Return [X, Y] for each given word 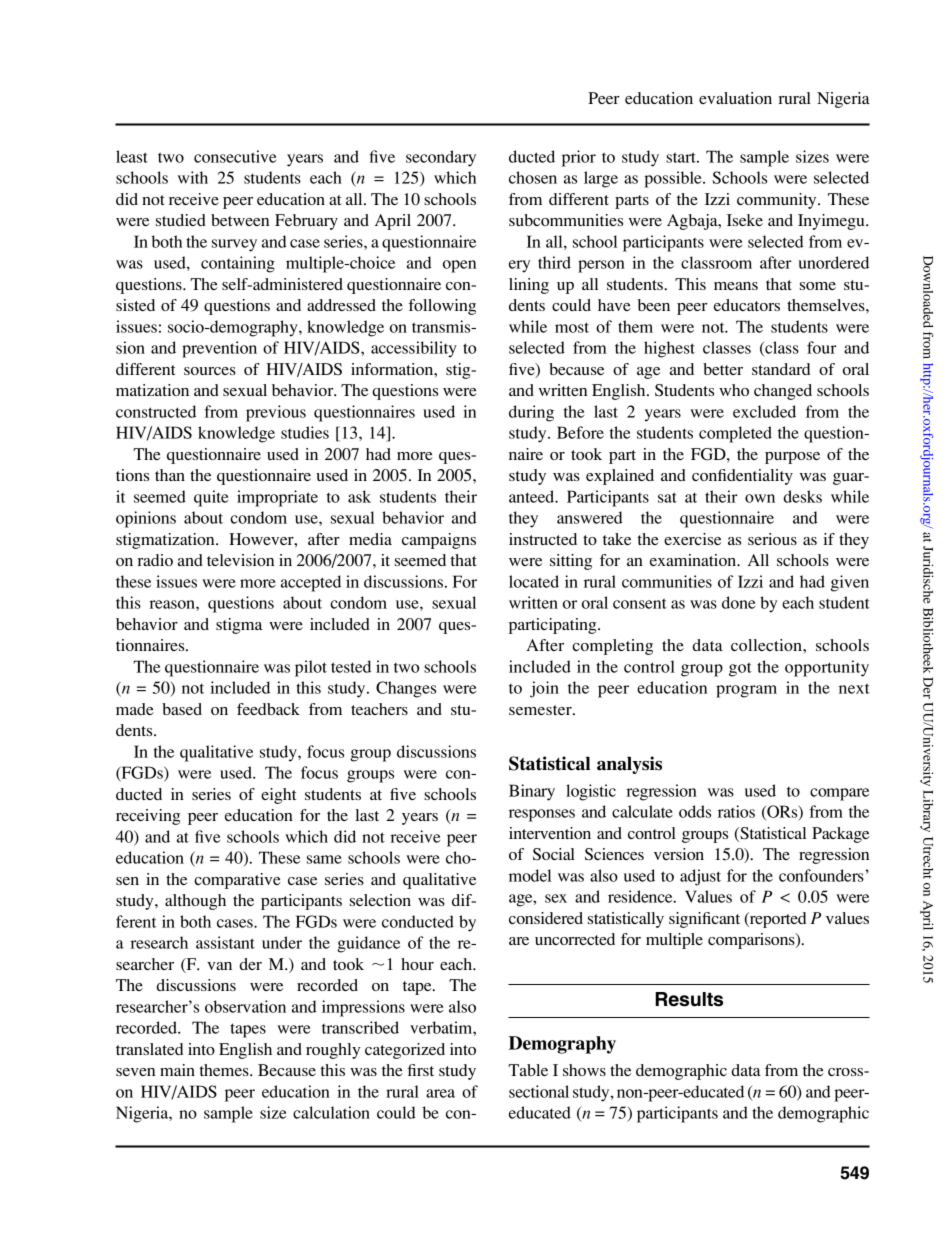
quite [211, 498]
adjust [700, 877]
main [177, 1070]
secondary [441, 158]
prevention [219, 349]
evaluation [735, 98]
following [442, 307]
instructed [543, 539]
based [182, 709]
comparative [237, 881]
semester [541, 710]
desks [802, 496]
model [530, 875]
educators [747, 305]
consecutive [235, 156]
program [746, 691]
